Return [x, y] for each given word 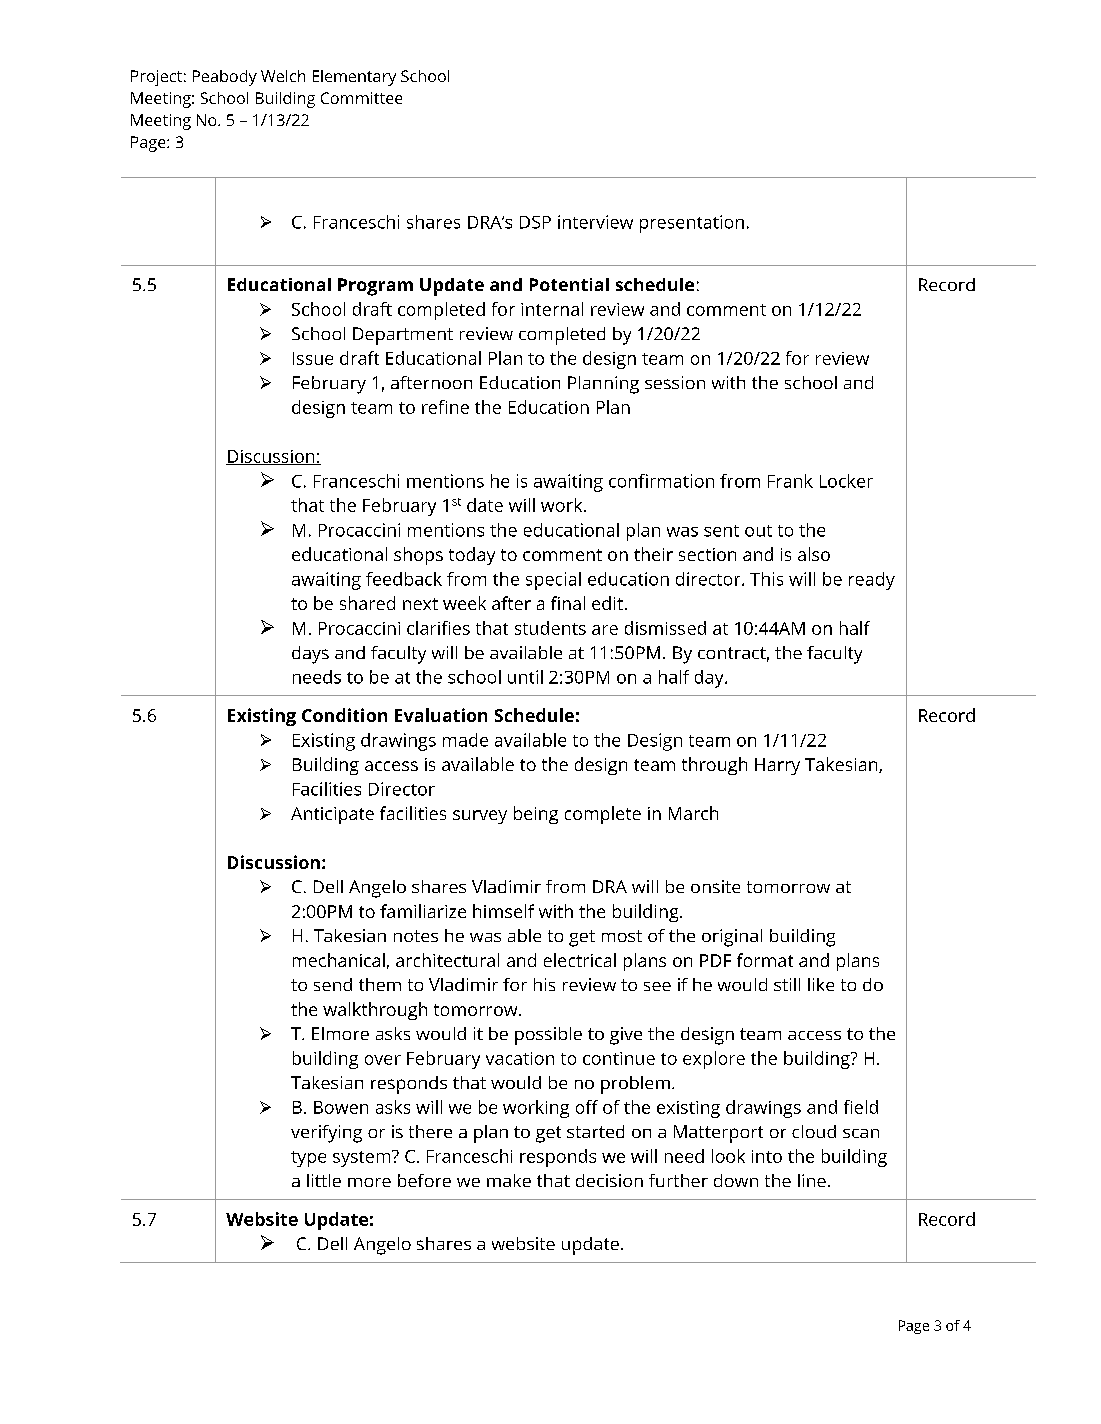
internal [552, 309]
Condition [344, 715]
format [765, 960]
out [758, 531]
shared [367, 603]
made [465, 740]
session [675, 382]
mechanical [339, 960]
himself [503, 911]
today [472, 556]
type [308, 1159]
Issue [313, 358]
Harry [777, 766]
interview [595, 222]
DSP [535, 222]
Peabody [225, 78]
